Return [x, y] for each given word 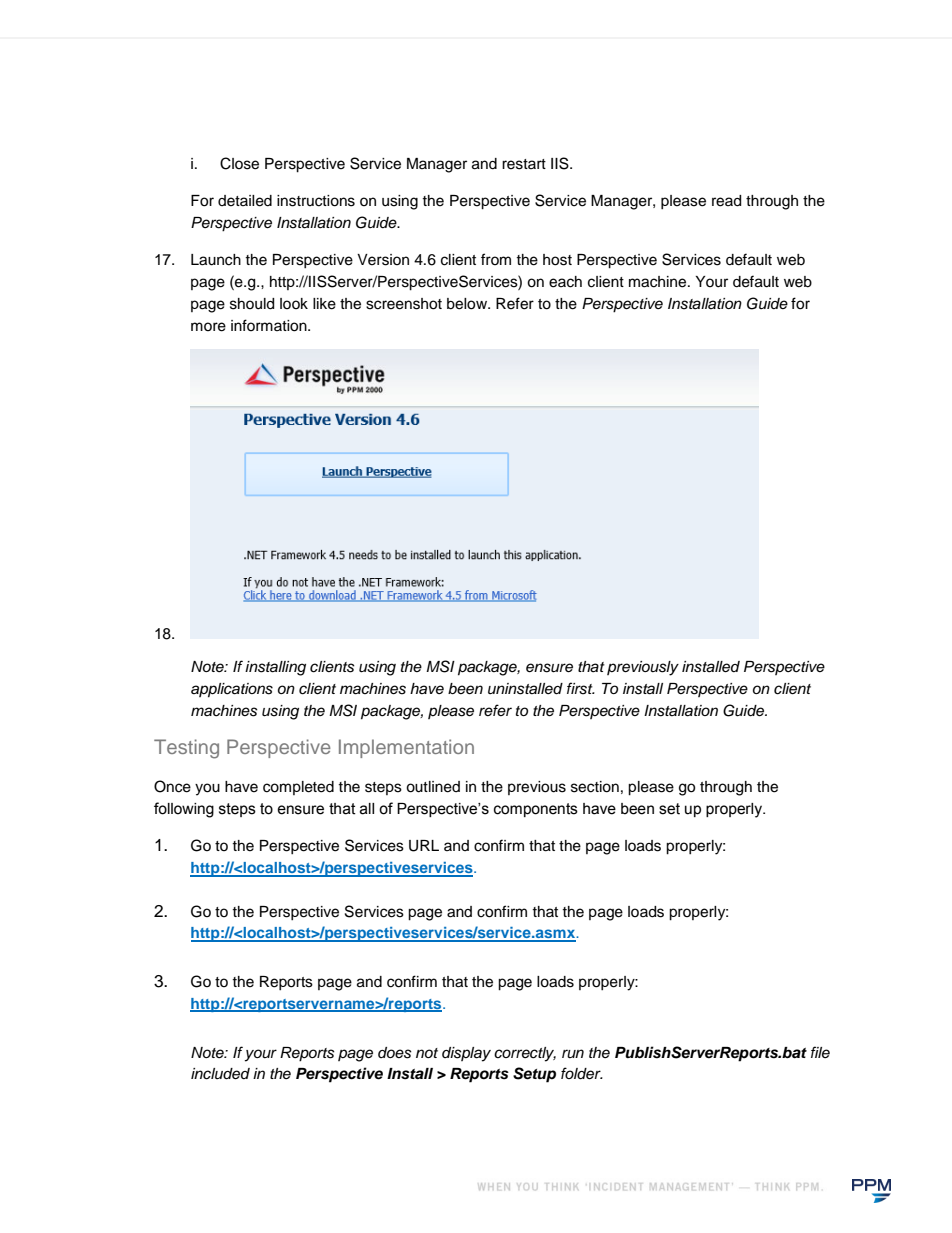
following [184, 810]
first [581, 688]
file [820, 1052]
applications [232, 690]
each [565, 282]
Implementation [406, 748]
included [220, 1074]
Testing [186, 749]
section [595, 787]
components [536, 810]
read [726, 201]
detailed [245, 201]
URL [424, 846]
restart [524, 164]
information [270, 325]
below [468, 304]
